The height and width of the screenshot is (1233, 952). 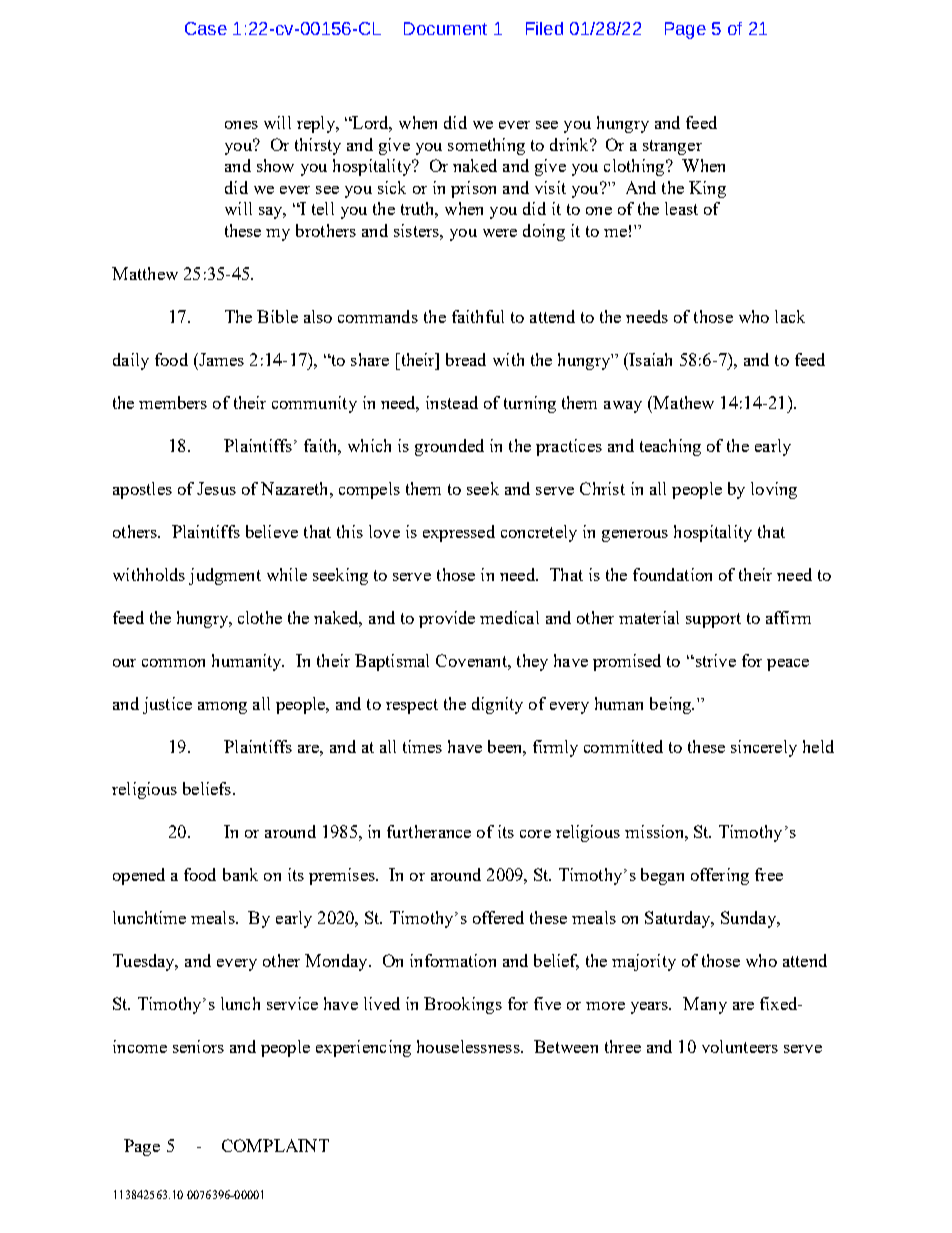 I want to click on COMPLAINT, so click(x=275, y=1145).
